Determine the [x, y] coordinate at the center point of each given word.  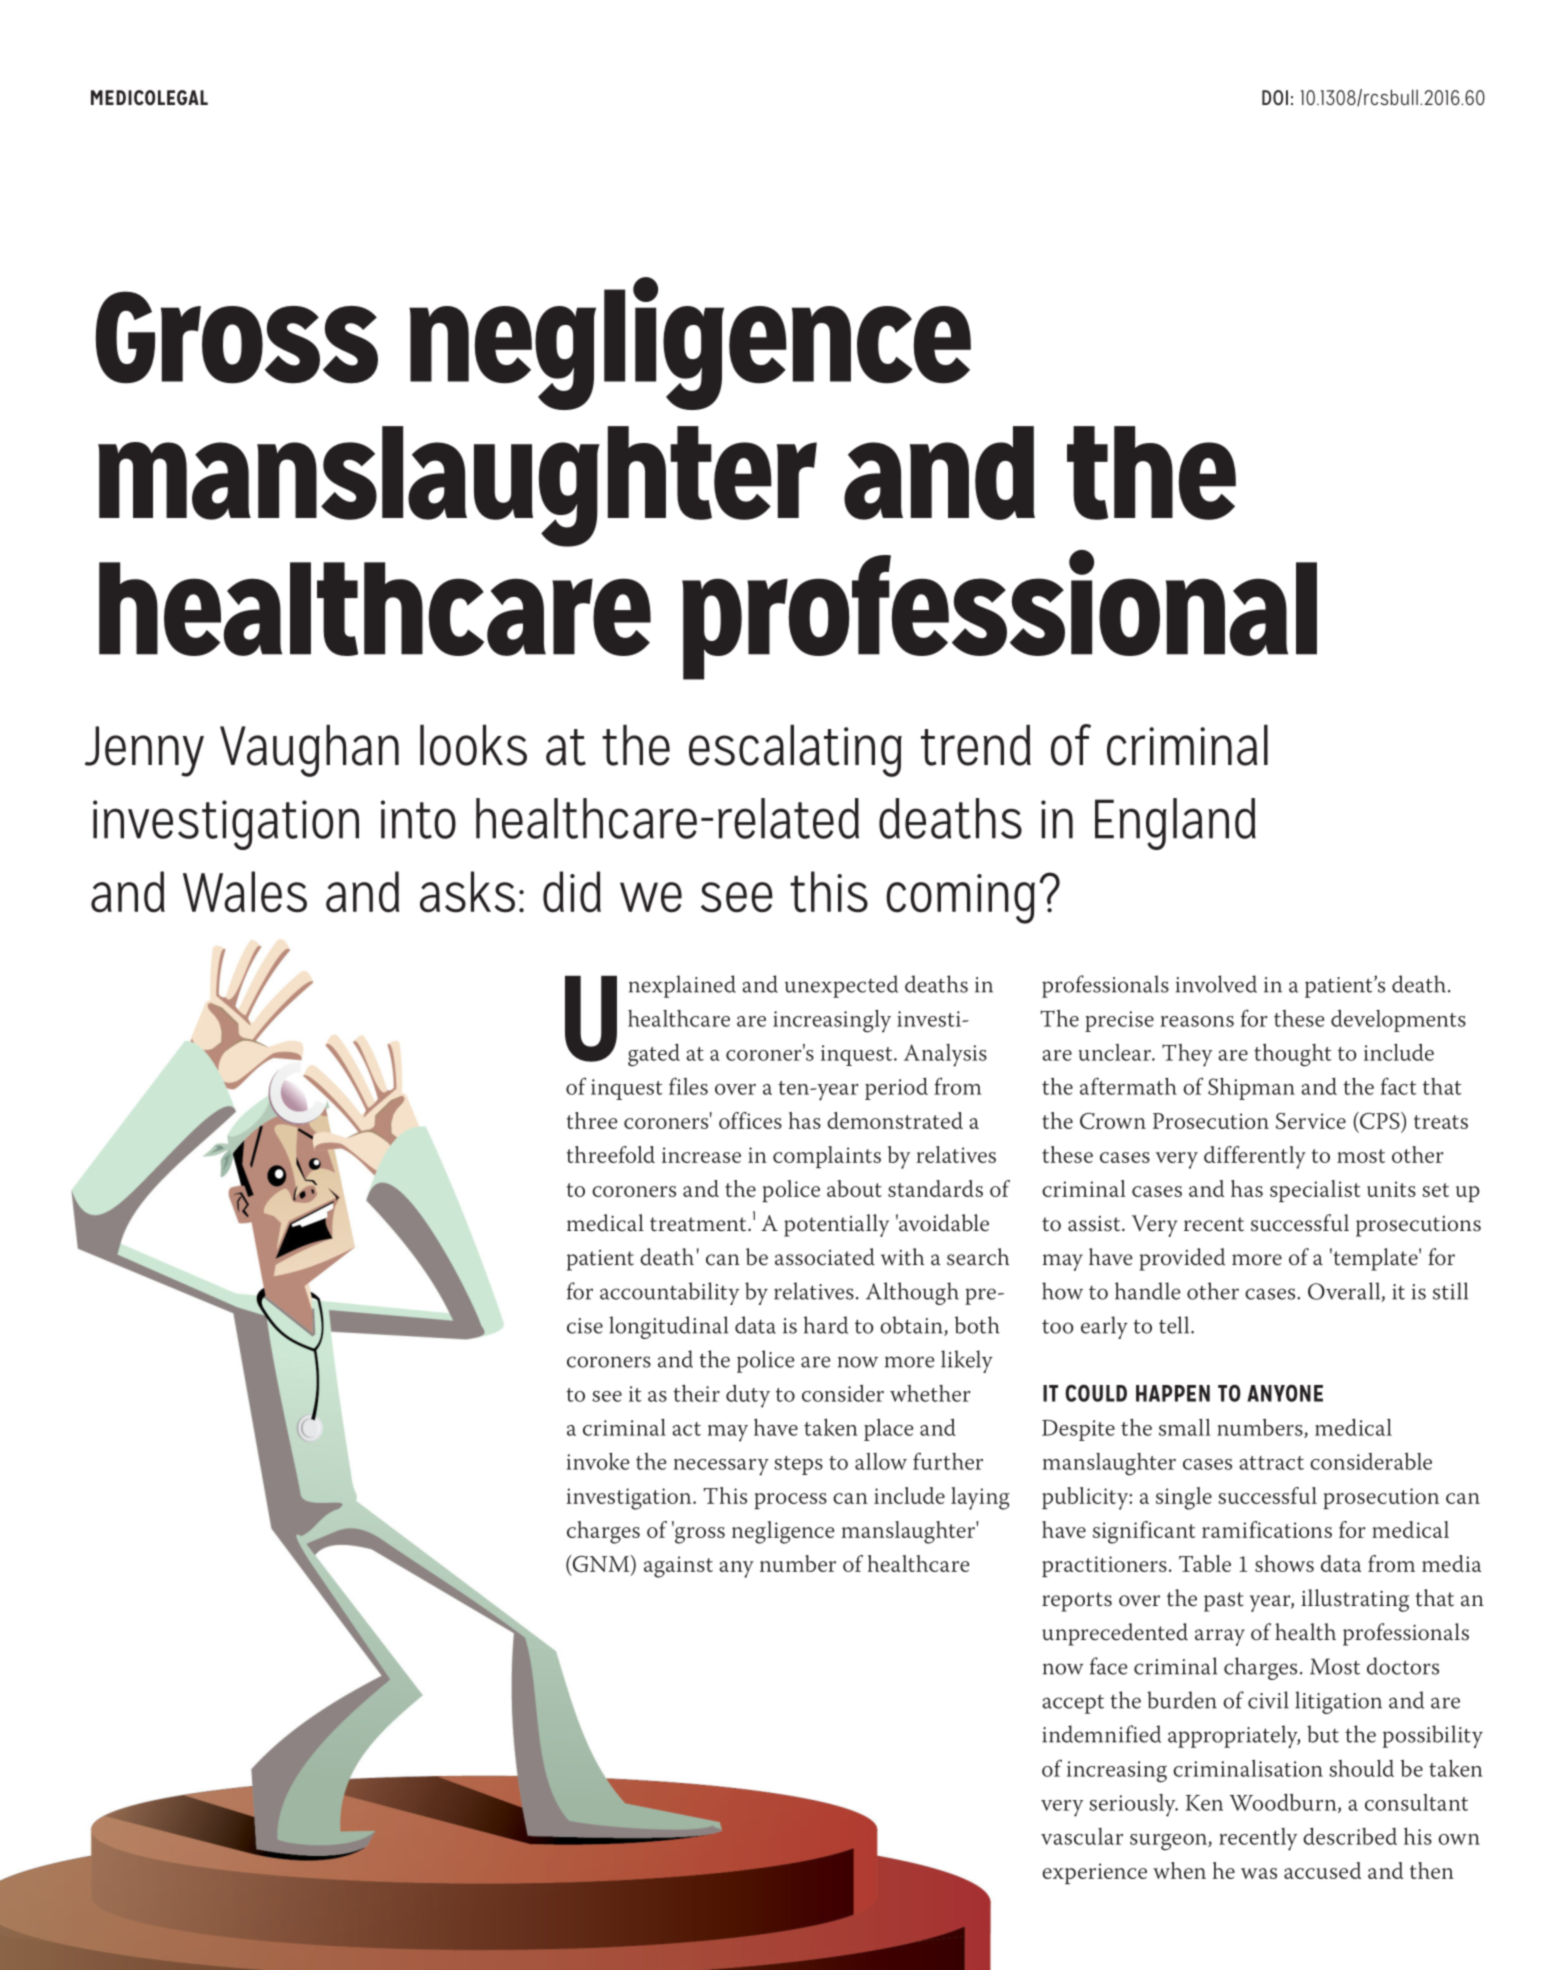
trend [976, 745]
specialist [1315, 1191]
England [1175, 824]
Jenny [144, 751]
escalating [795, 751]
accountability [669, 1293]
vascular [1082, 1836]
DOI [1275, 97]
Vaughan [309, 751]
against [678, 1567]
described [1350, 1836]
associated [825, 1257]
